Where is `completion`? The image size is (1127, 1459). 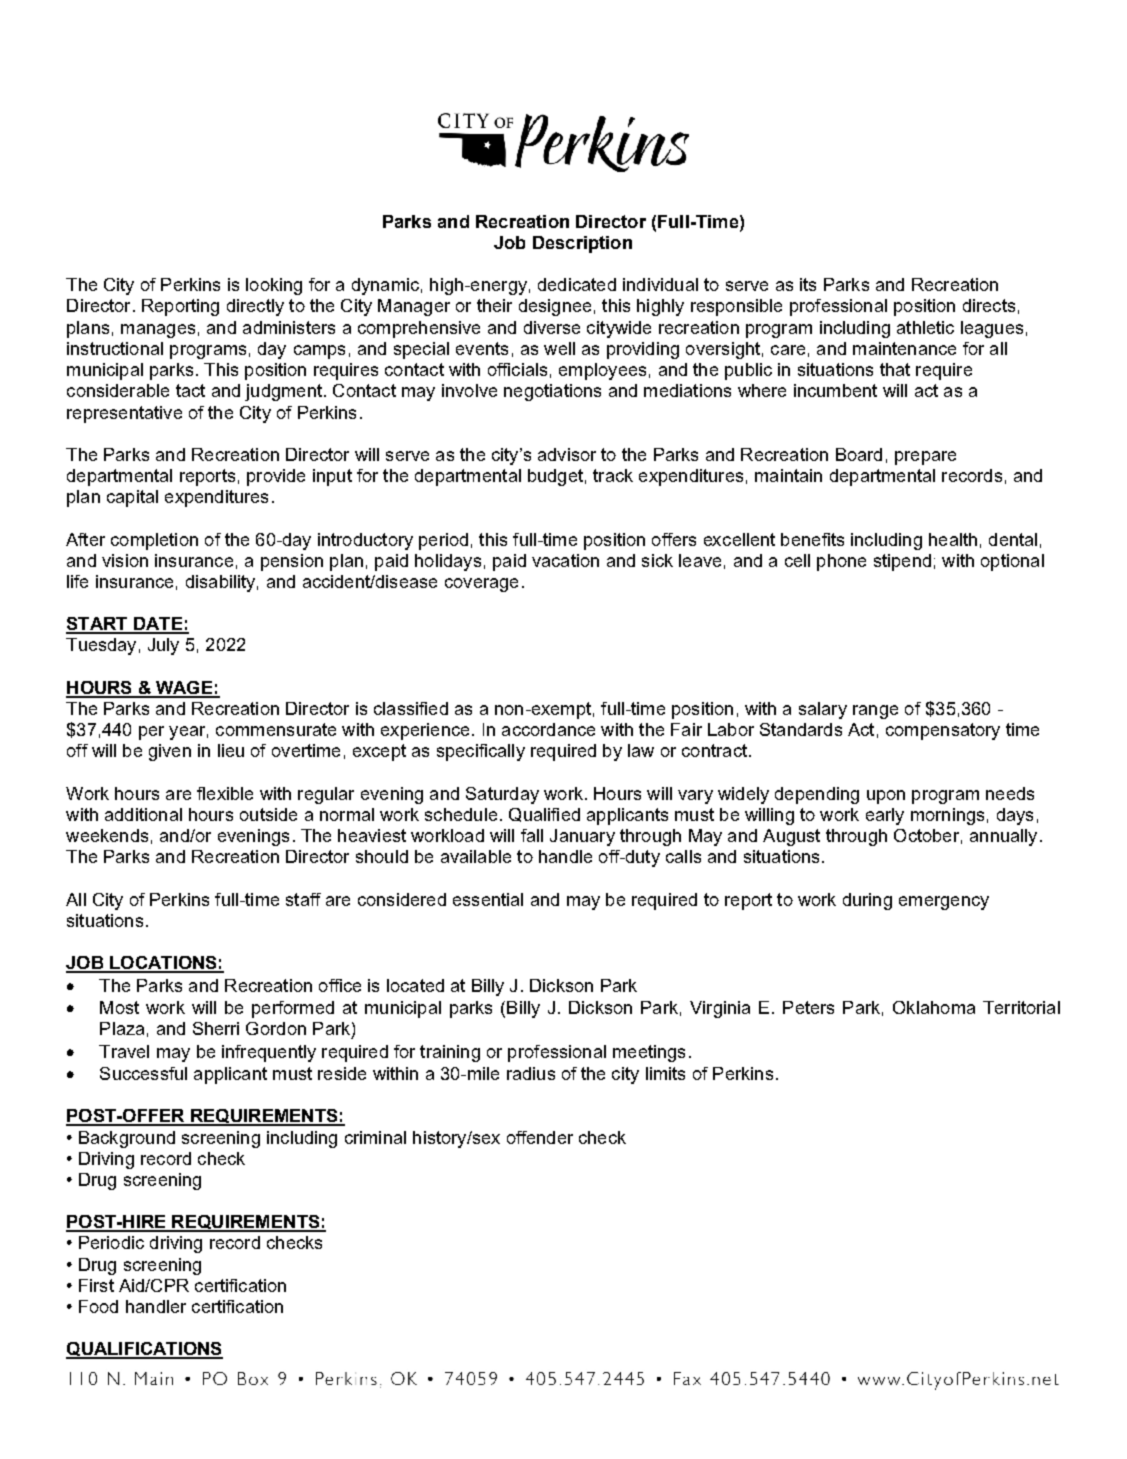 completion is located at coordinates (154, 541).
